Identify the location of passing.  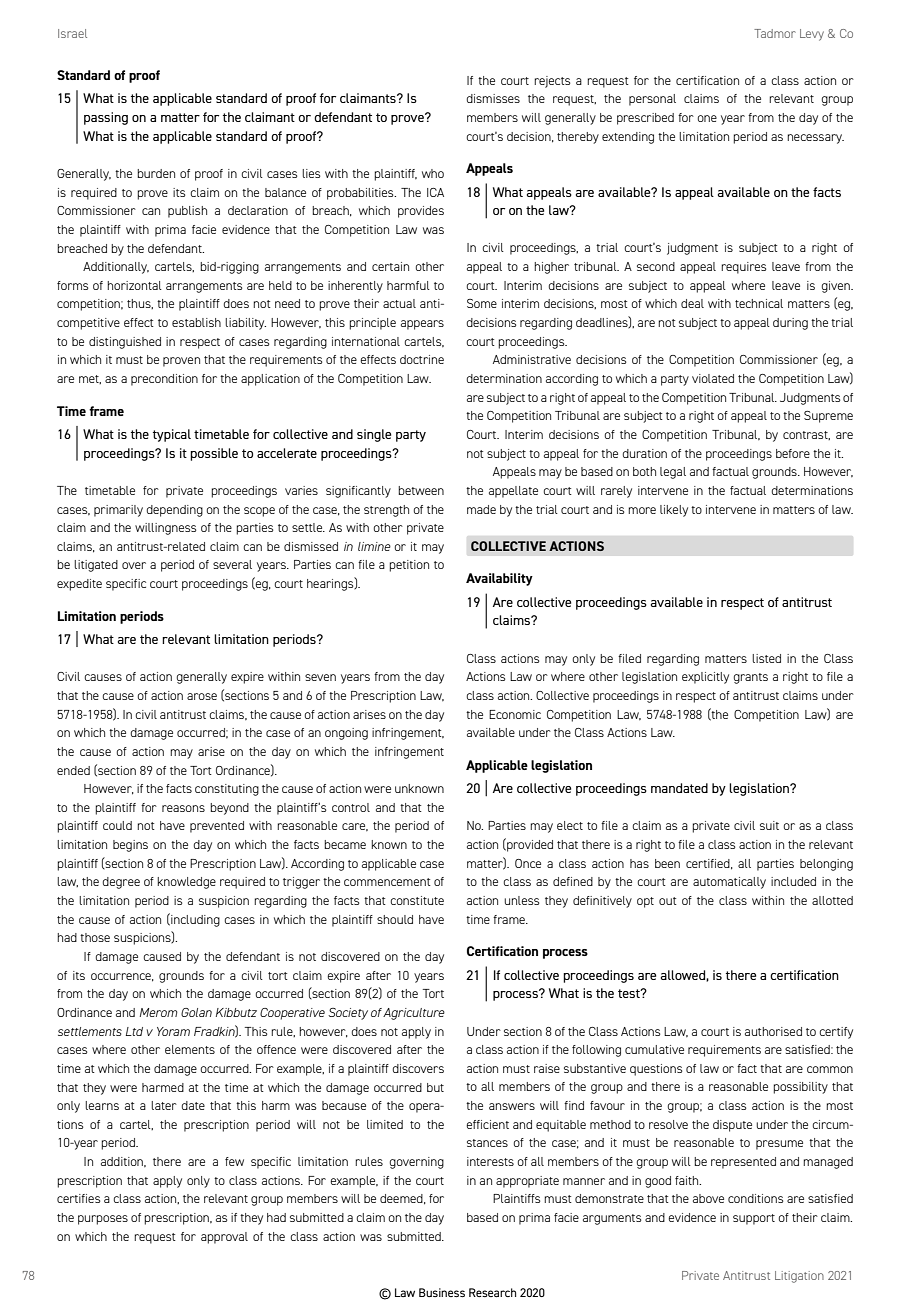
(106, 118).
